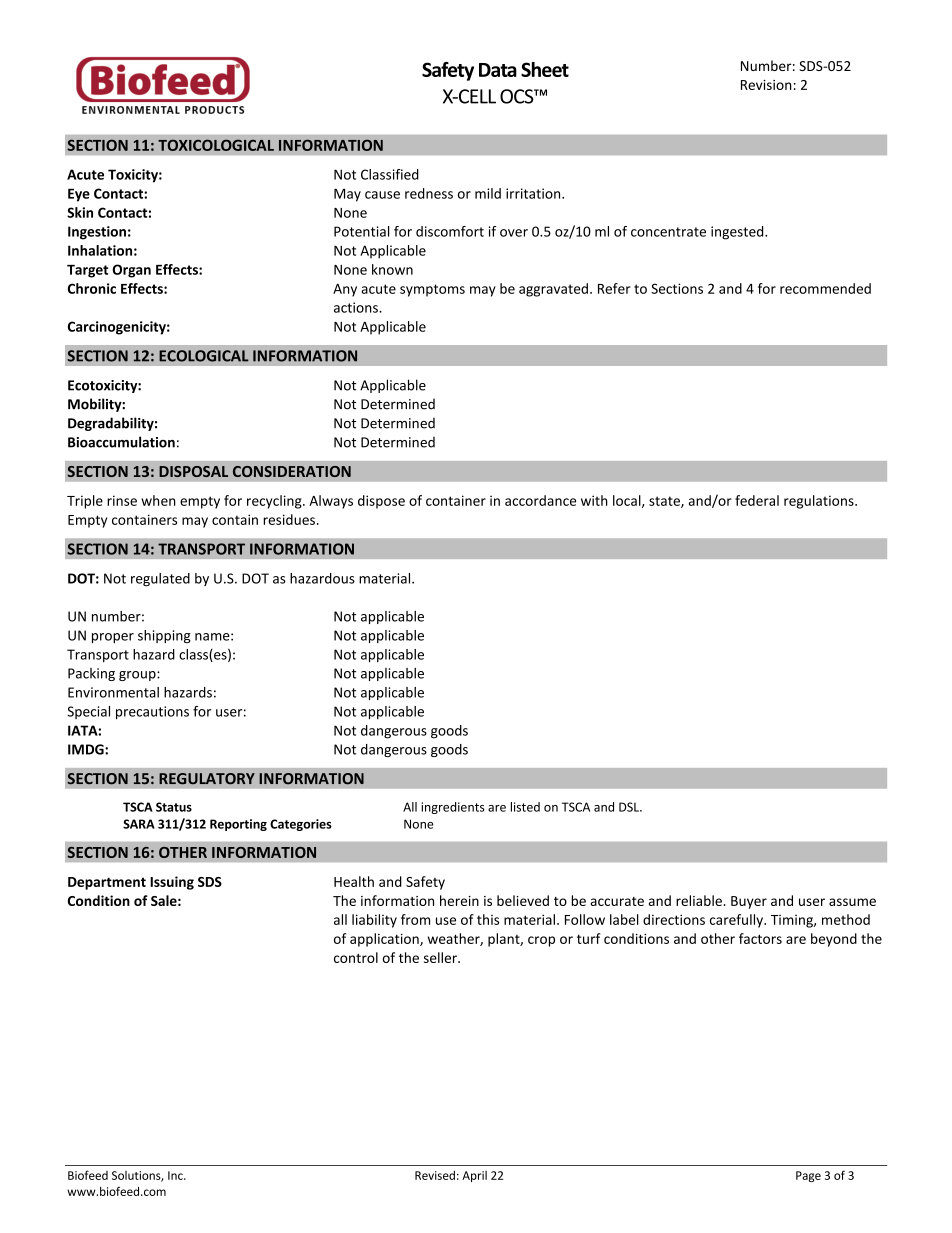  I want to click on TOXICOLOGICAL, so click(216, 145).
